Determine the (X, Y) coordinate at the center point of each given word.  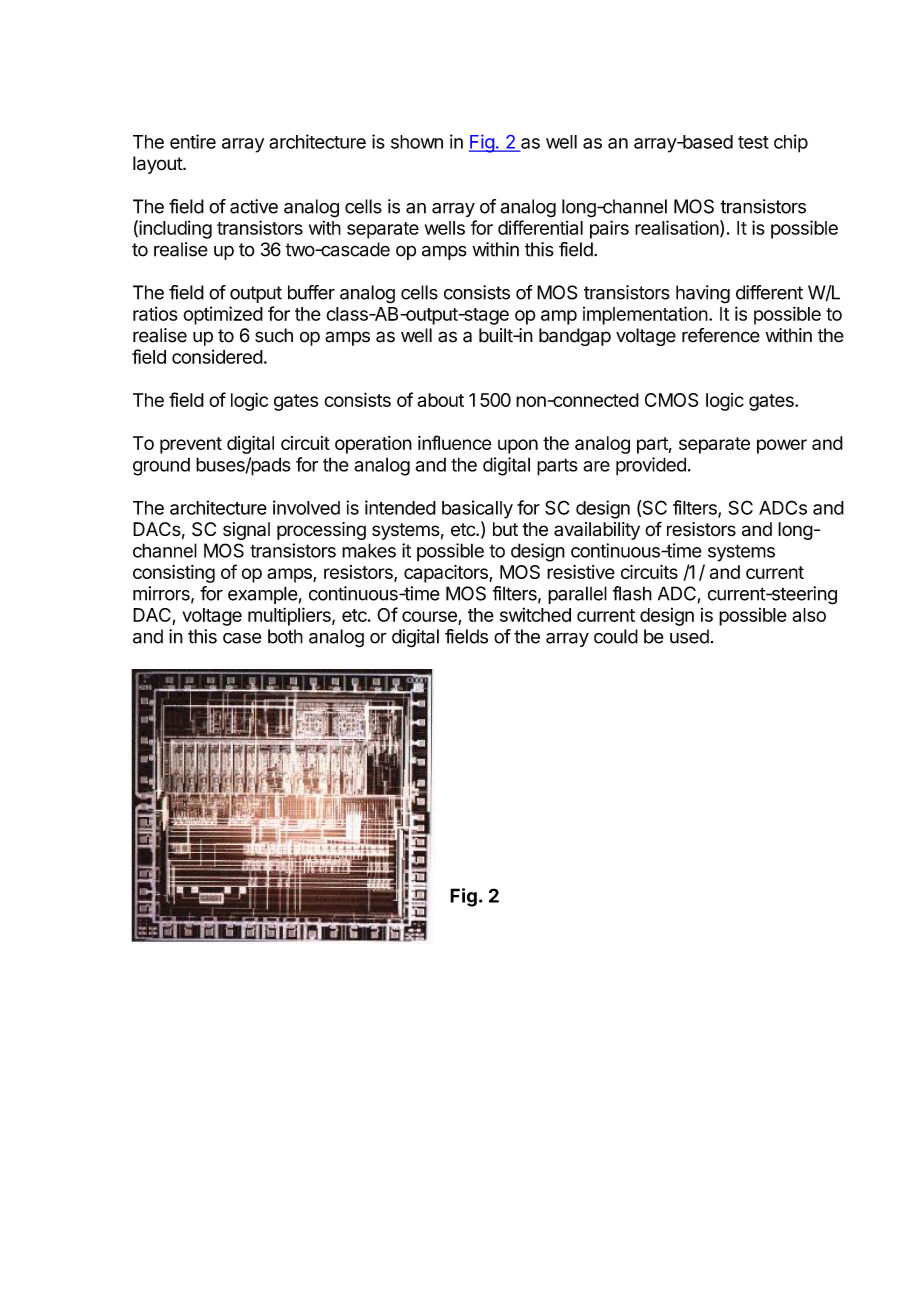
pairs (609, 229)
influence (454, 442)
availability (597, 531)
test (753, 142)
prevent (191, 445)
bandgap (575, 337)
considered (217, 356)
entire (193, 141)
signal (246, 531)
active (254, 206)
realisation (677, 227)
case (242, 638)
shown (417, 142)
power (782, 446)
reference (721, 335)
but (505, 529)
